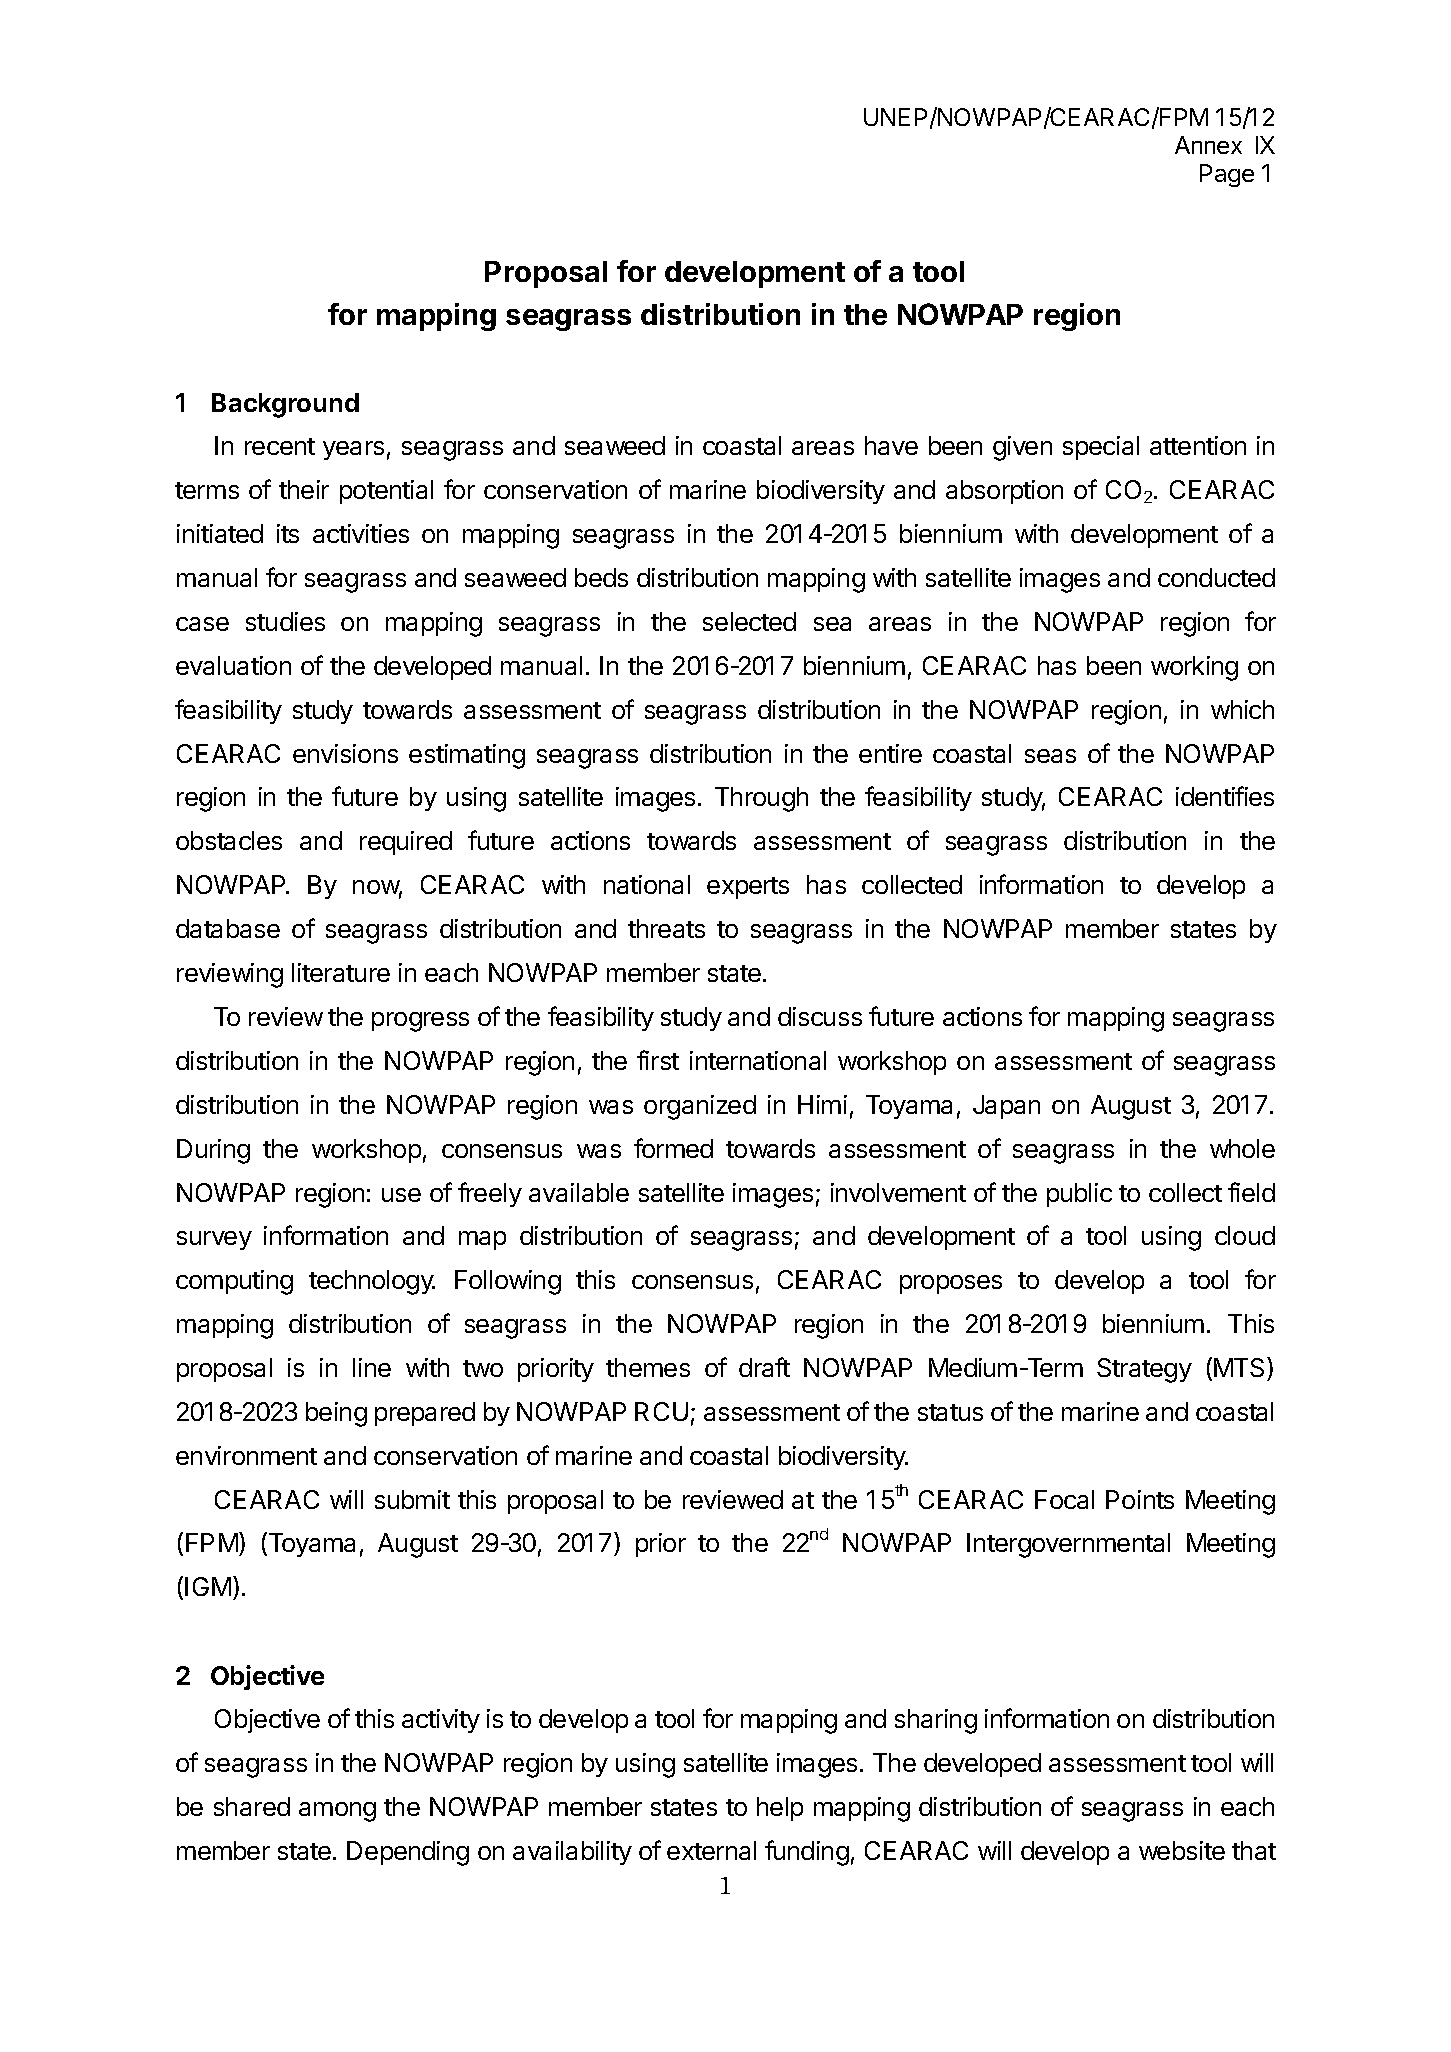 This screenshot has height=2052, width=1451. I want to click on have, so click(891, 445).
